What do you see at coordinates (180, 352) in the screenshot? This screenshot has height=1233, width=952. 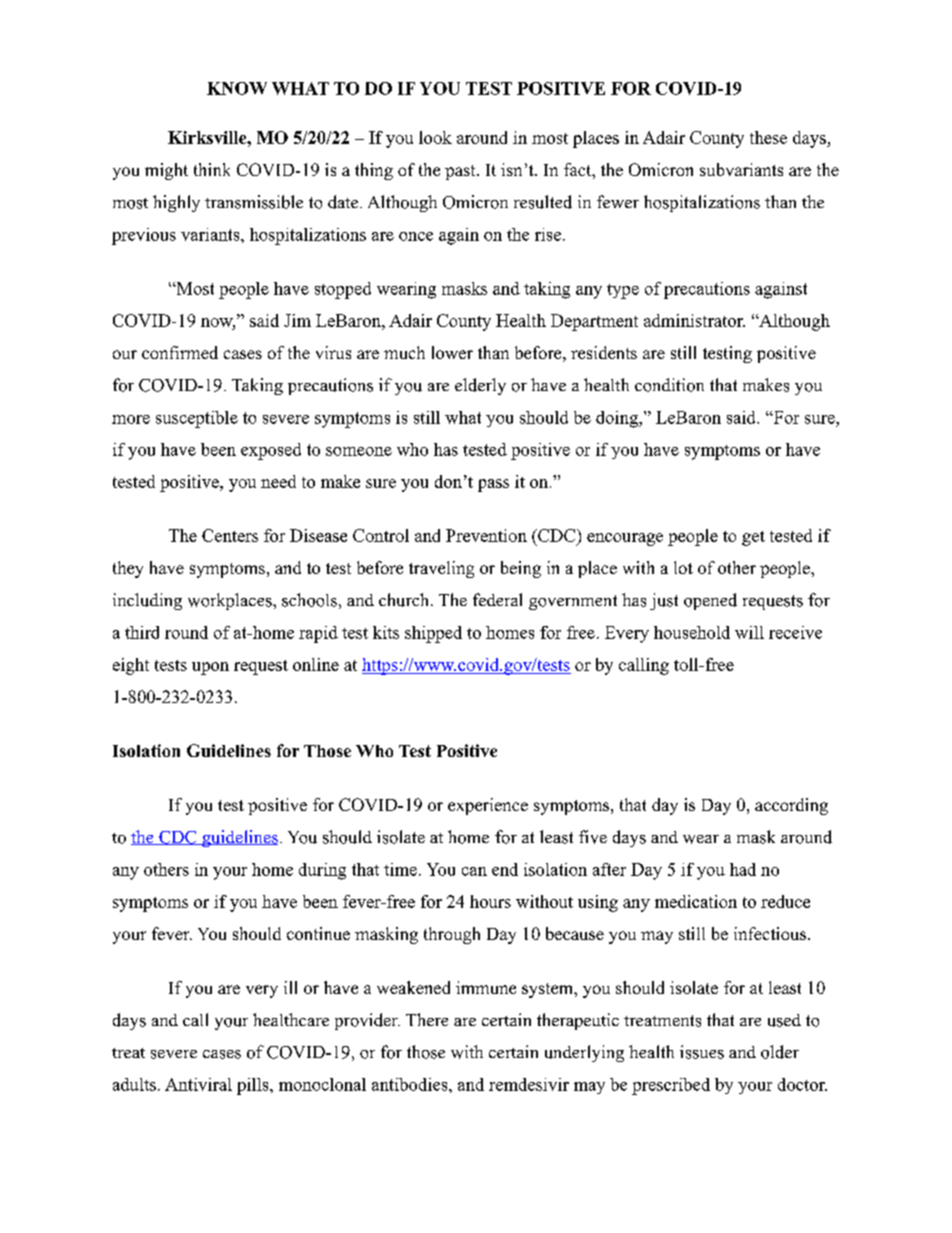 I see `confirmed` at bounding box center [180, 352].
